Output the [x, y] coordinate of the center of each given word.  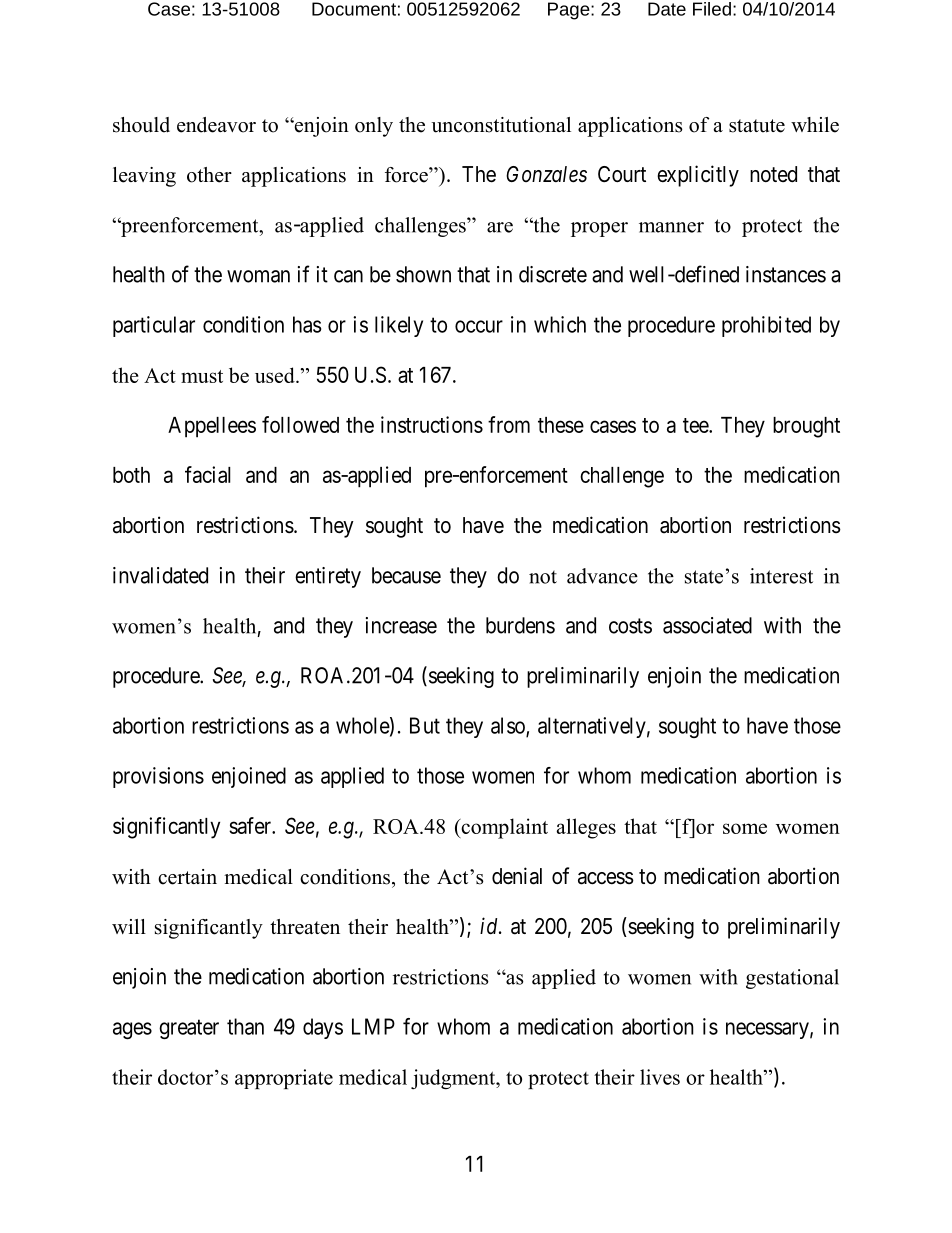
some [745, 828]
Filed [712, 9]
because [406, 575]
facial [208, 474]
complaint [503, 828]
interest [781, 576]
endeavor [216, 125]
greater [189, 1029]
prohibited [766, 326]
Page [570, 11]
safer [251, 825]
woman [258, 276]
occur [479, 326]
